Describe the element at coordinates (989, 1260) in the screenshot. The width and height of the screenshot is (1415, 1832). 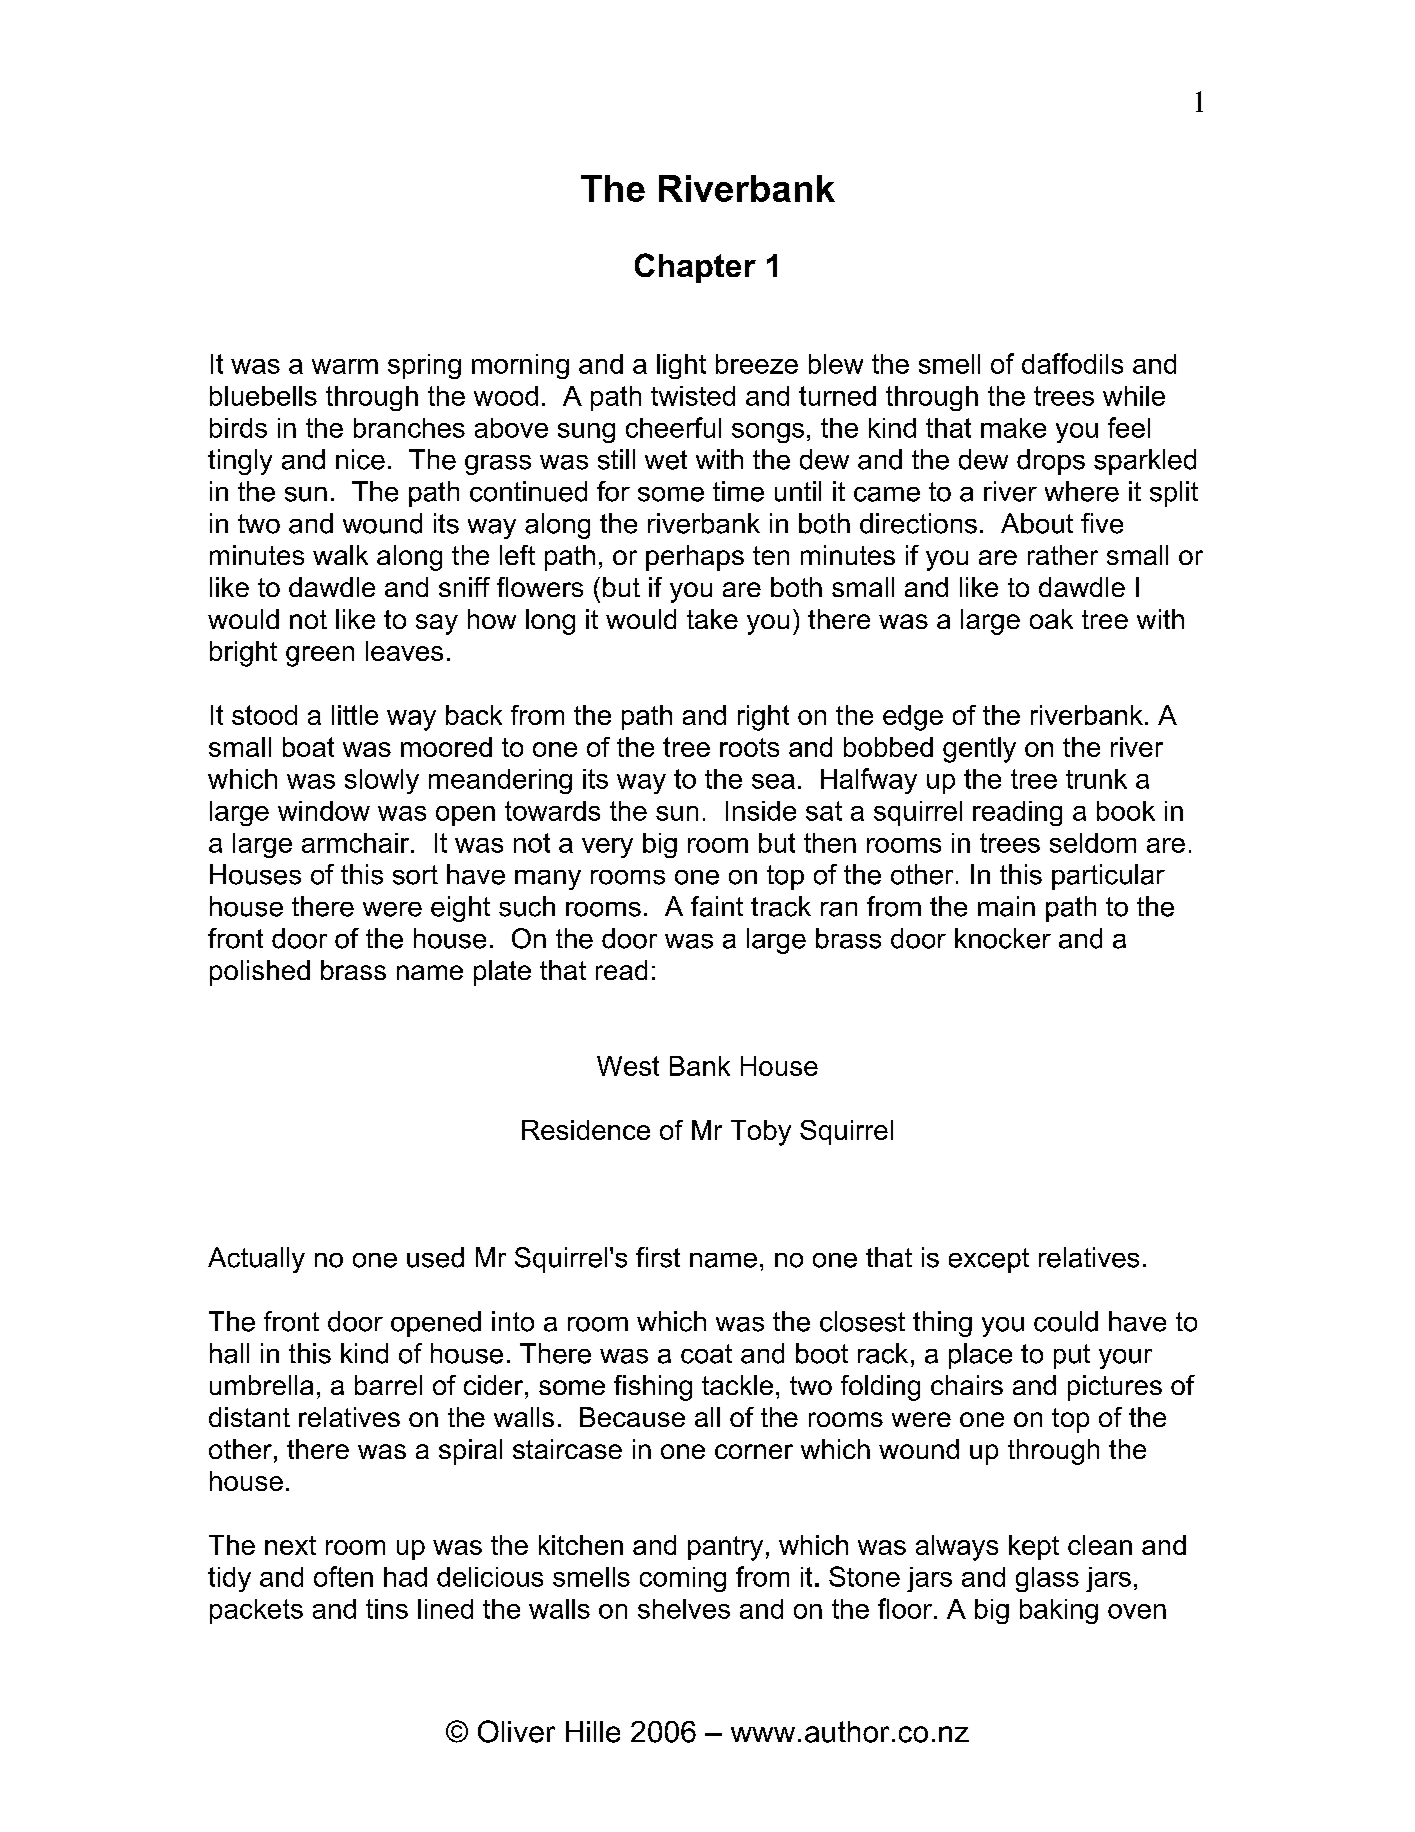
I see `except` at that location.
